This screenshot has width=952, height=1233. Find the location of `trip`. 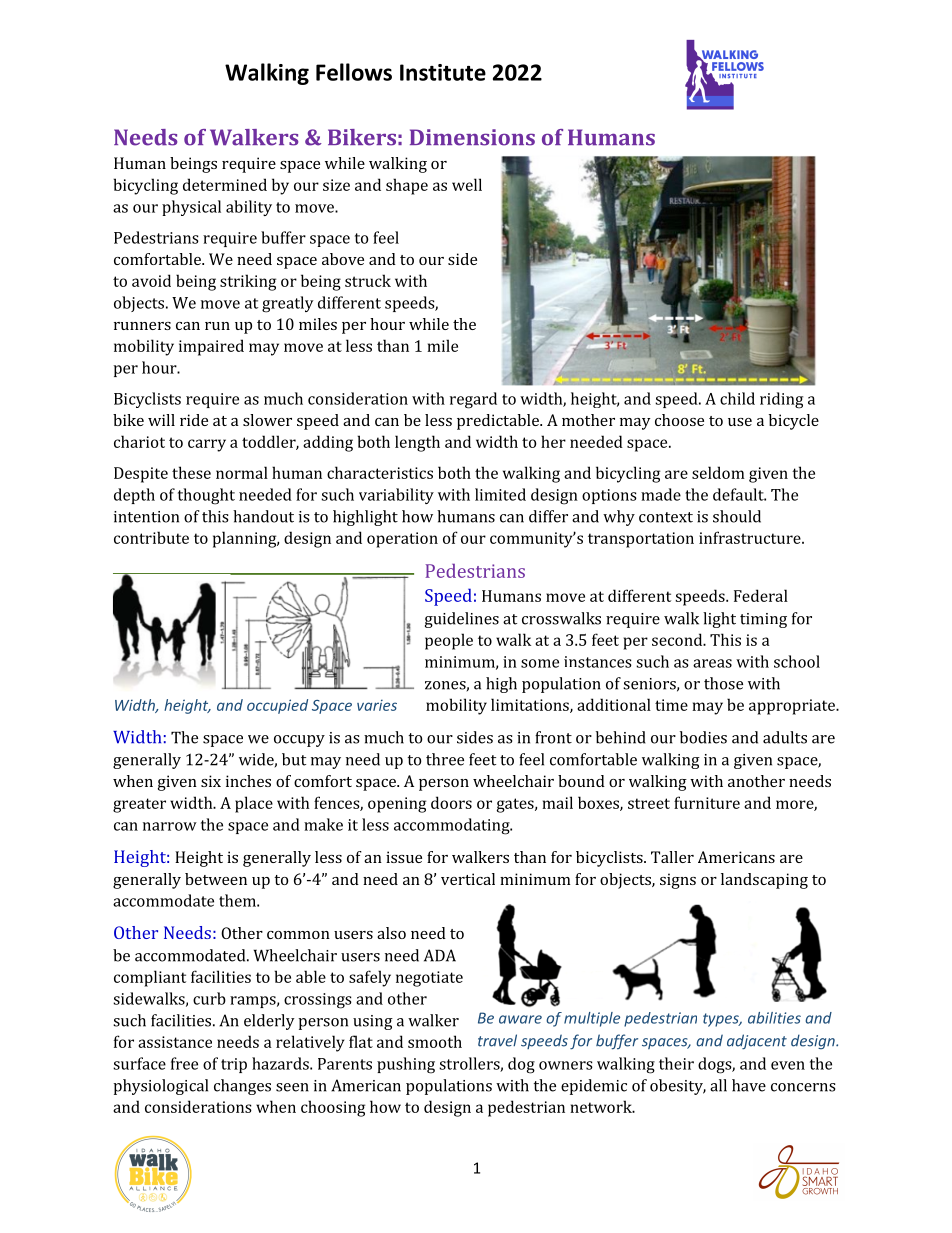

trip is located at coordinates (234, 1065).
